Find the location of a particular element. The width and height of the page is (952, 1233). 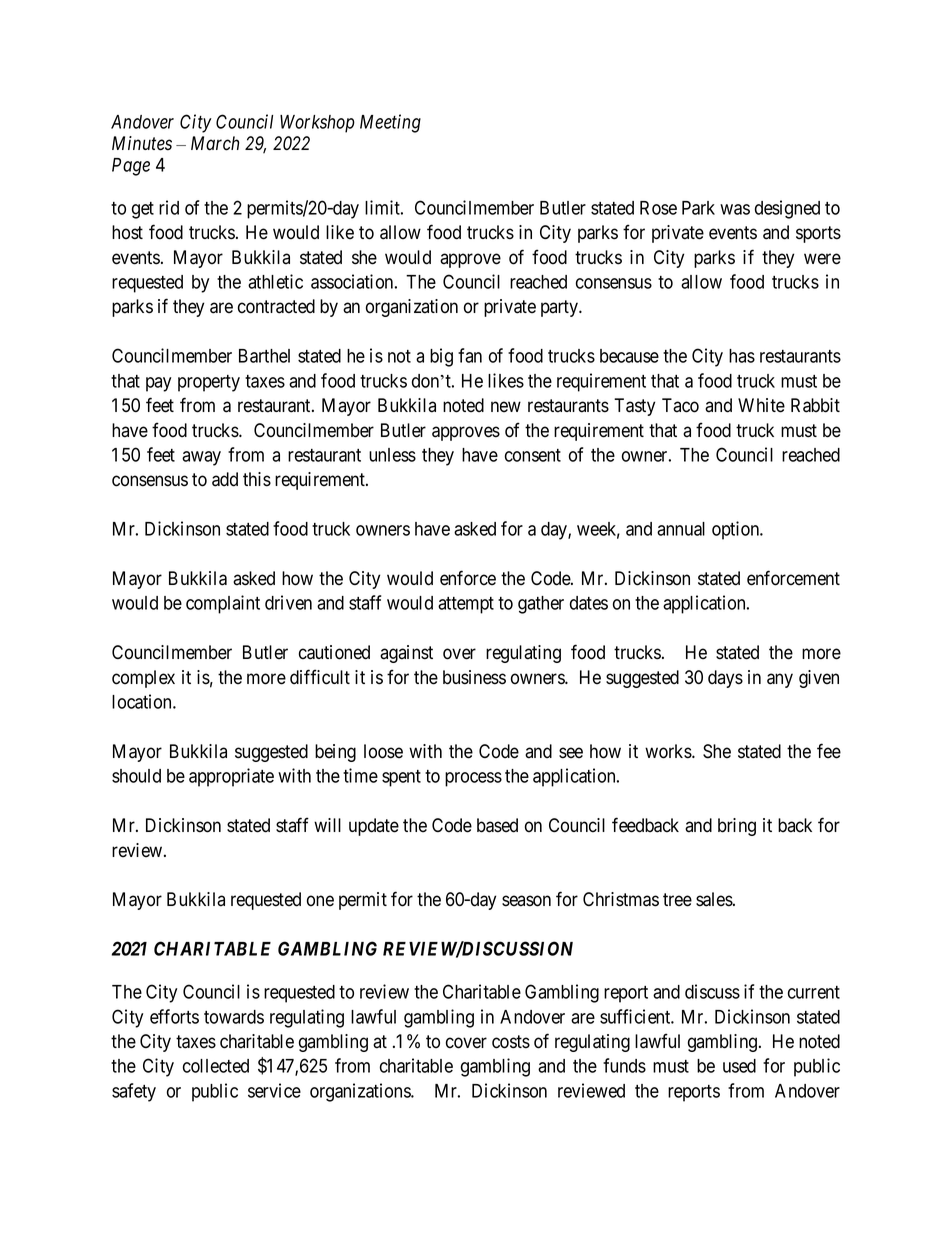

Meeting is located at coordinates (390, 123).
